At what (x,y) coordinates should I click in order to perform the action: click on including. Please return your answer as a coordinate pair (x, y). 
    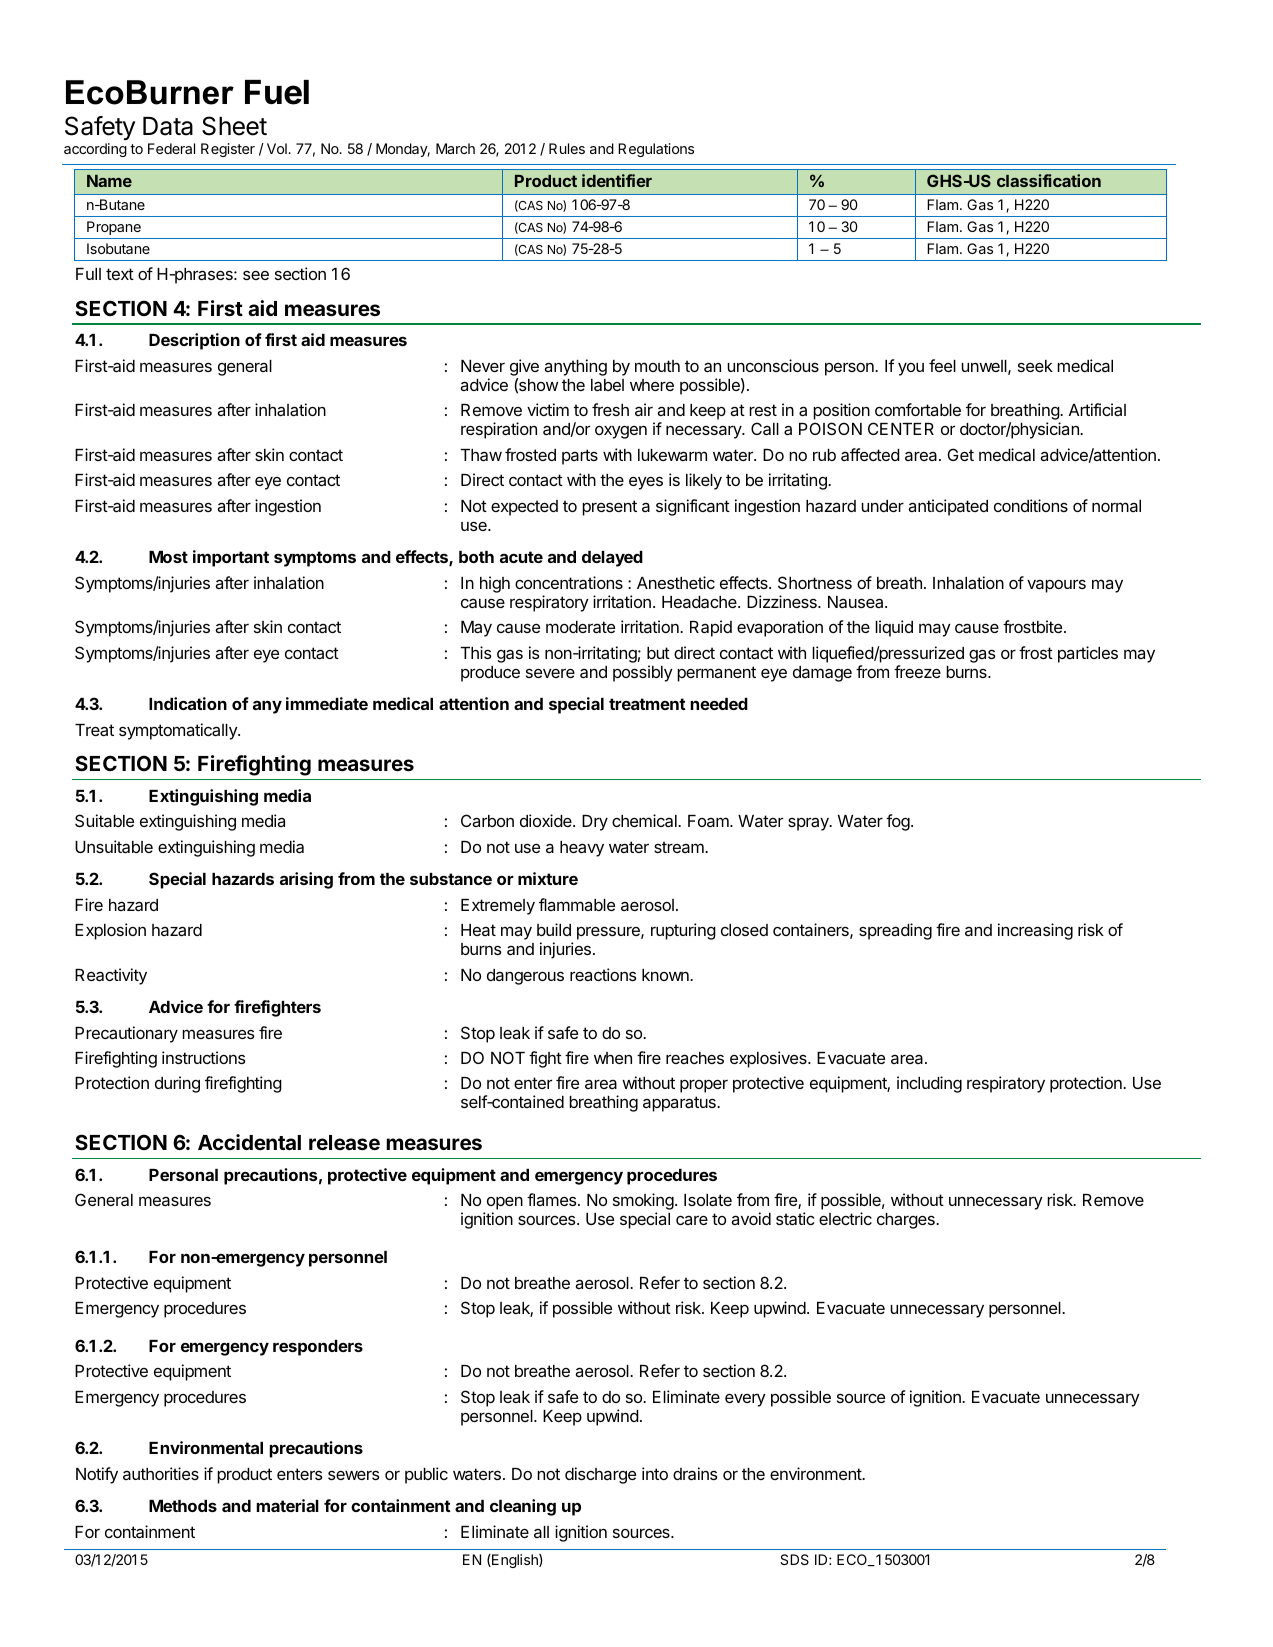
    Looking at the image, I should click on (929, 1084).
